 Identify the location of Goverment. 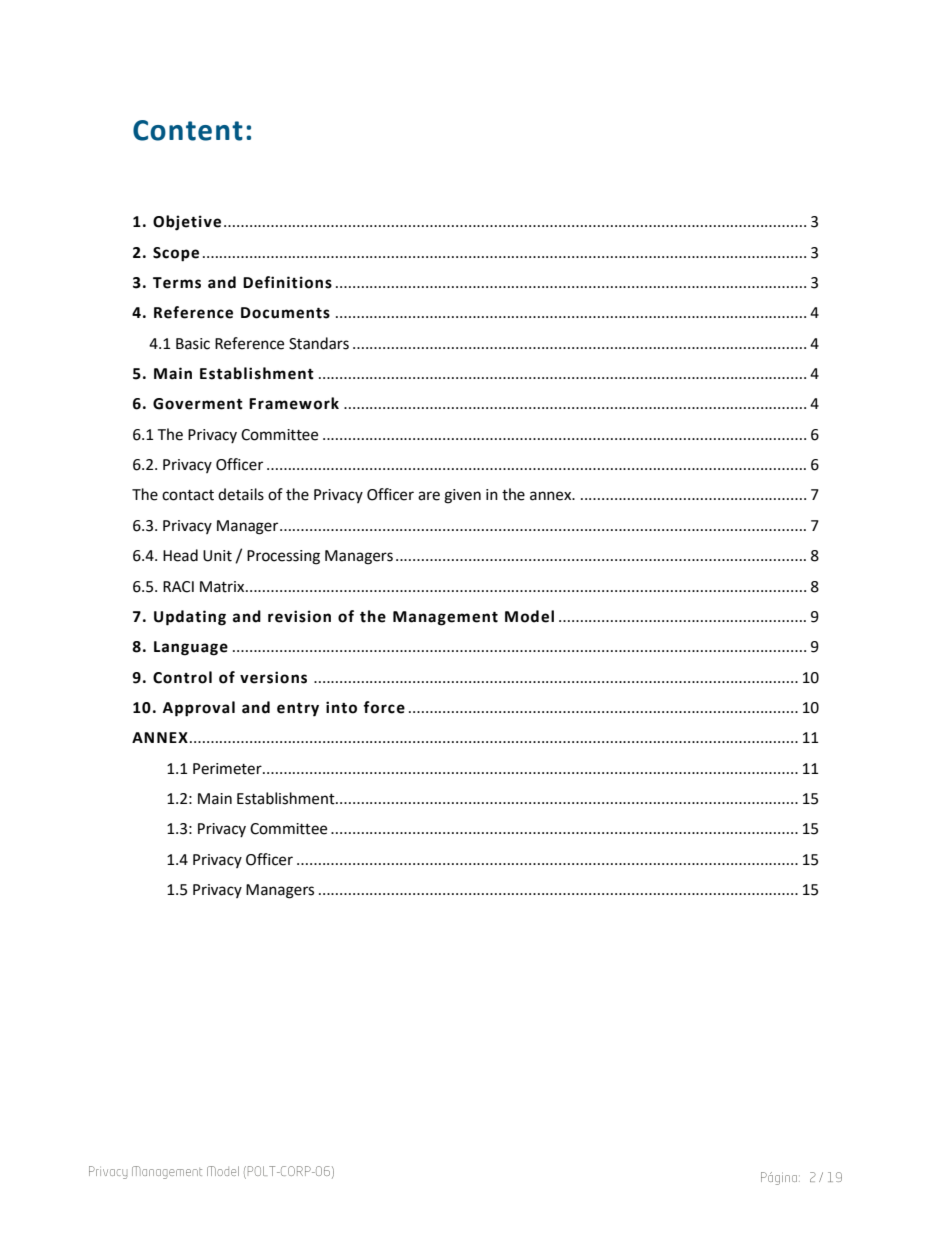
(198, 404).
